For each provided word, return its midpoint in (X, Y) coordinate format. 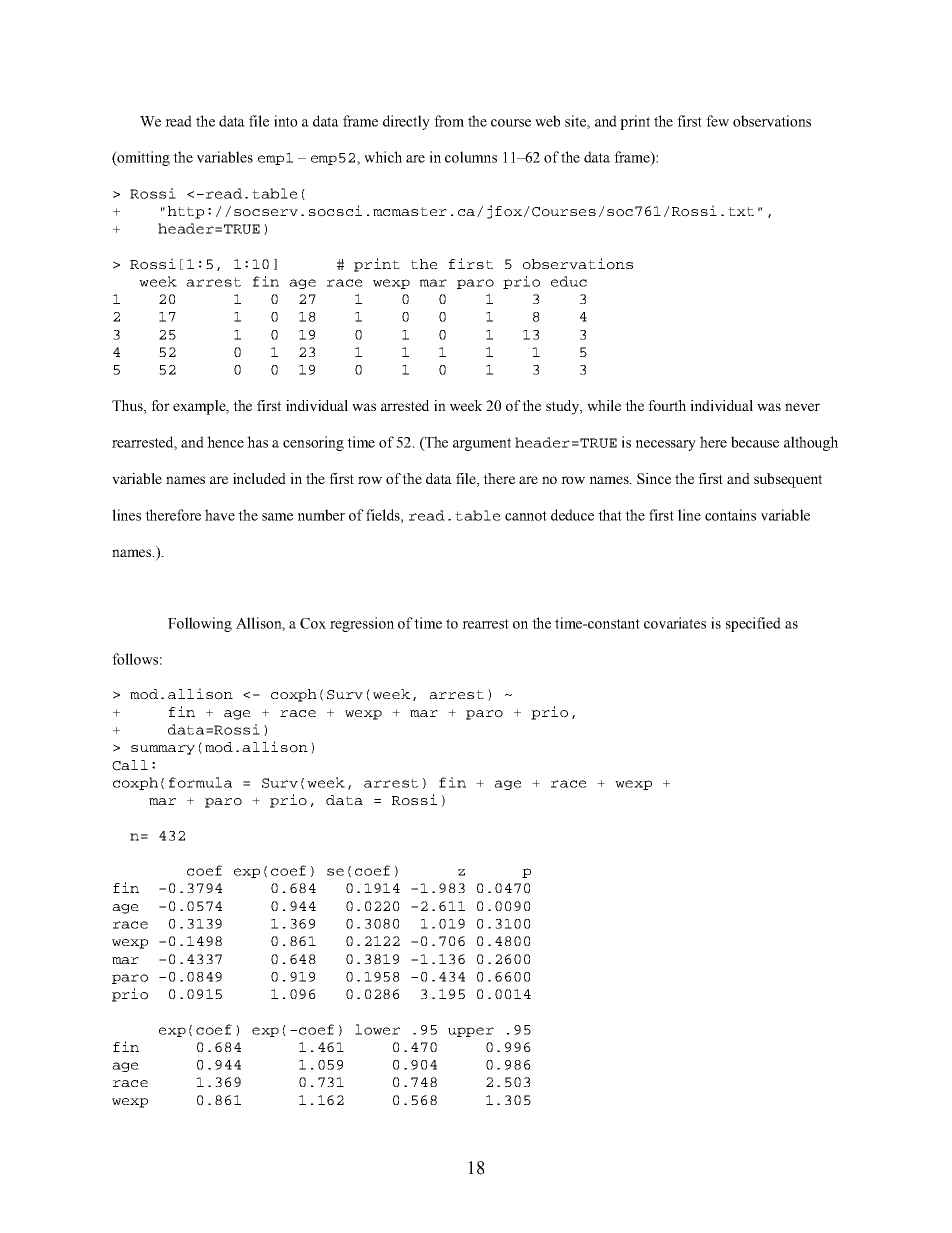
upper (471, 1032)
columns (471, 157)
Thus (128, 407)
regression (362, 624)
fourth (667, 405)
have (220, 515)
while (604, 405)
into (286, 121)
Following (200, 624)
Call (130, 765)
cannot (526, 516)
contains (730, 515)
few (717, 121)
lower (377, 1029)
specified (753, 624)
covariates (675, 623)
